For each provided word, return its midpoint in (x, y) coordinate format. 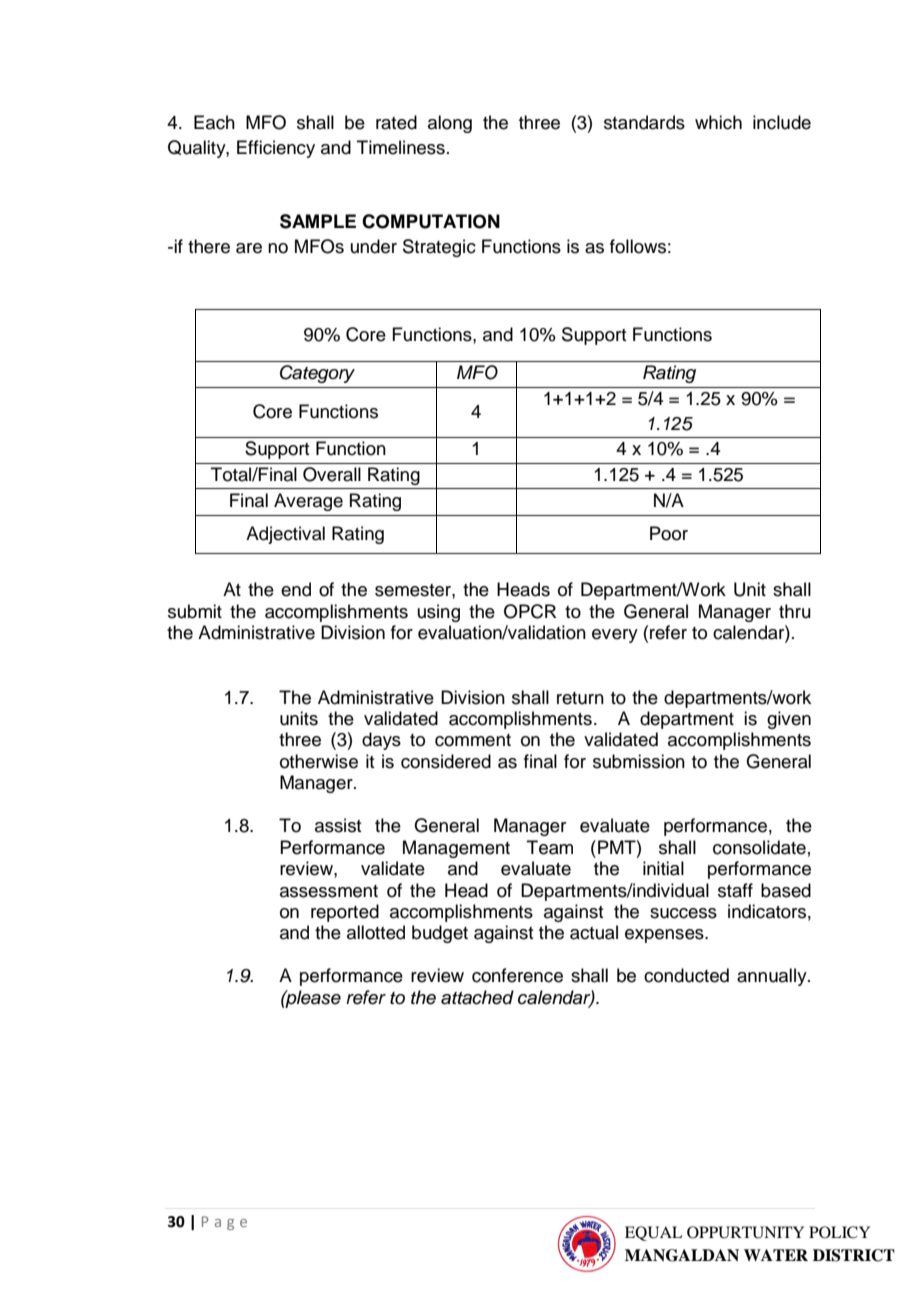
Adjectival (285, 535)
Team (550, 847)
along (450, 124)
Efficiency (276, 149)
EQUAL (653, 1233)
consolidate (759, 847)
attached (477, 997)
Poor (669, 533)
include (782, 122)
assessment (329, 891)
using (439, 613)
